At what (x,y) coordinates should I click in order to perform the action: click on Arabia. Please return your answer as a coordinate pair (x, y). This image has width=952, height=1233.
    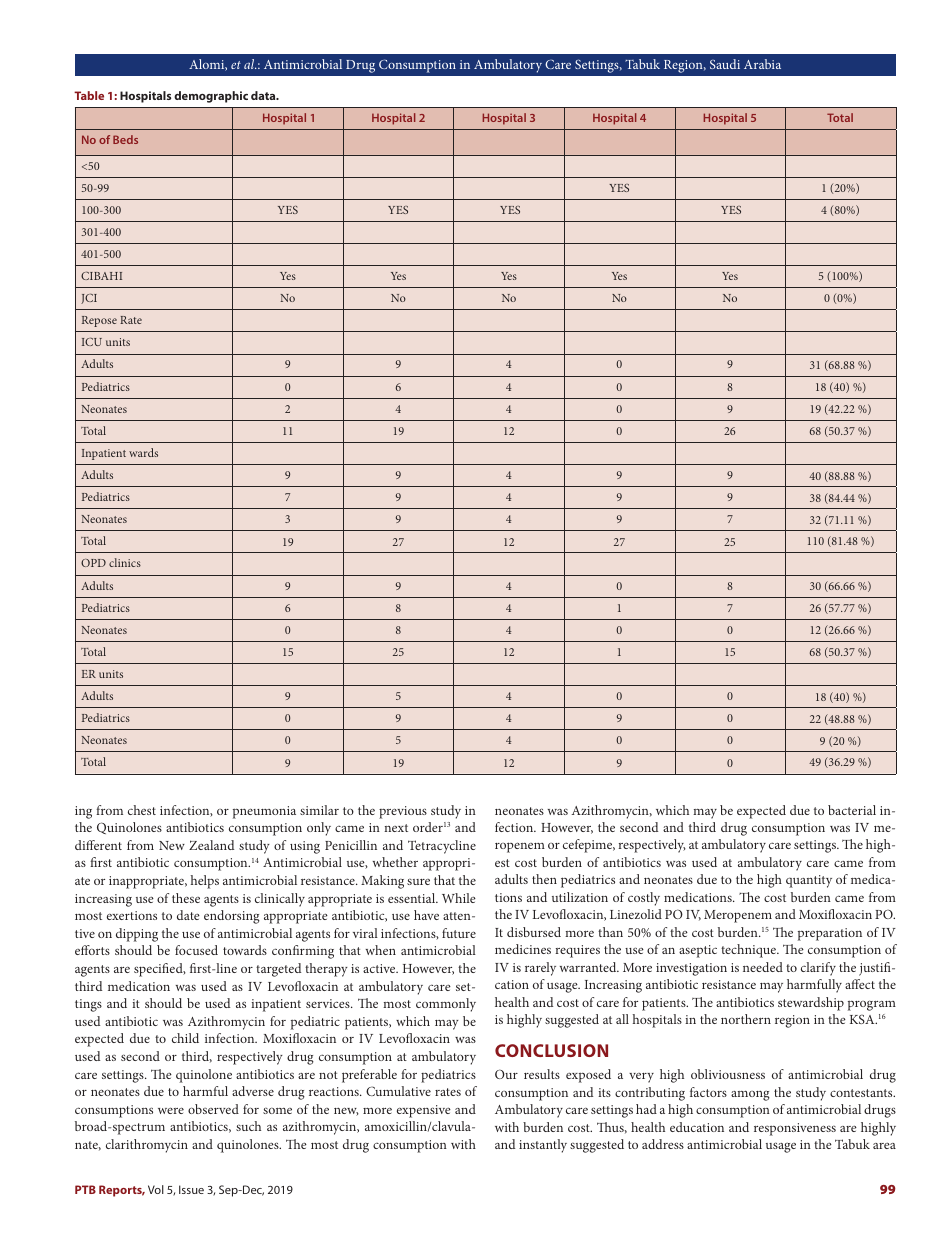
    Looking at the image, I should click on (762, 64).
